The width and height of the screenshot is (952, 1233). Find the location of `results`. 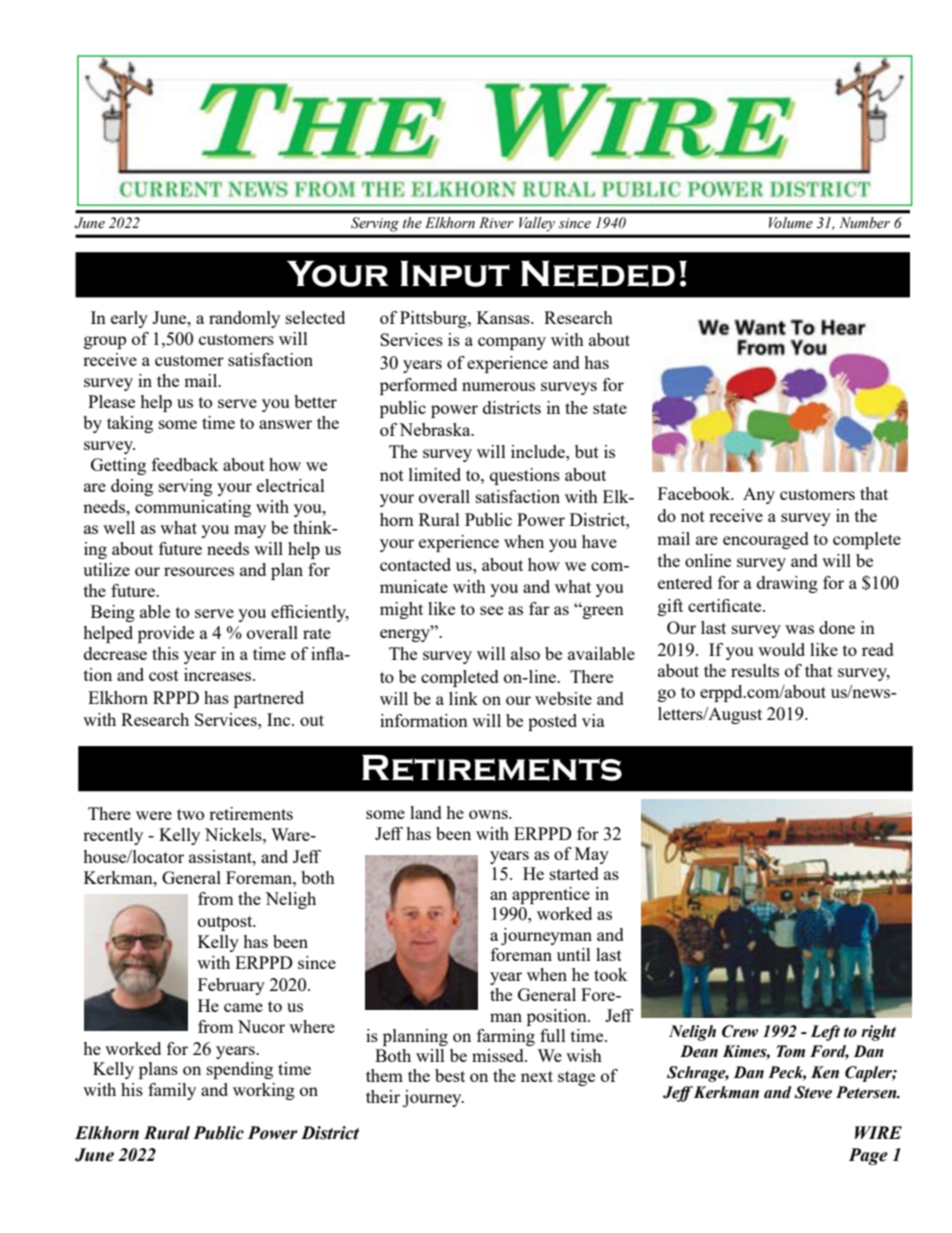

results is located at coordinates (755, 670).
